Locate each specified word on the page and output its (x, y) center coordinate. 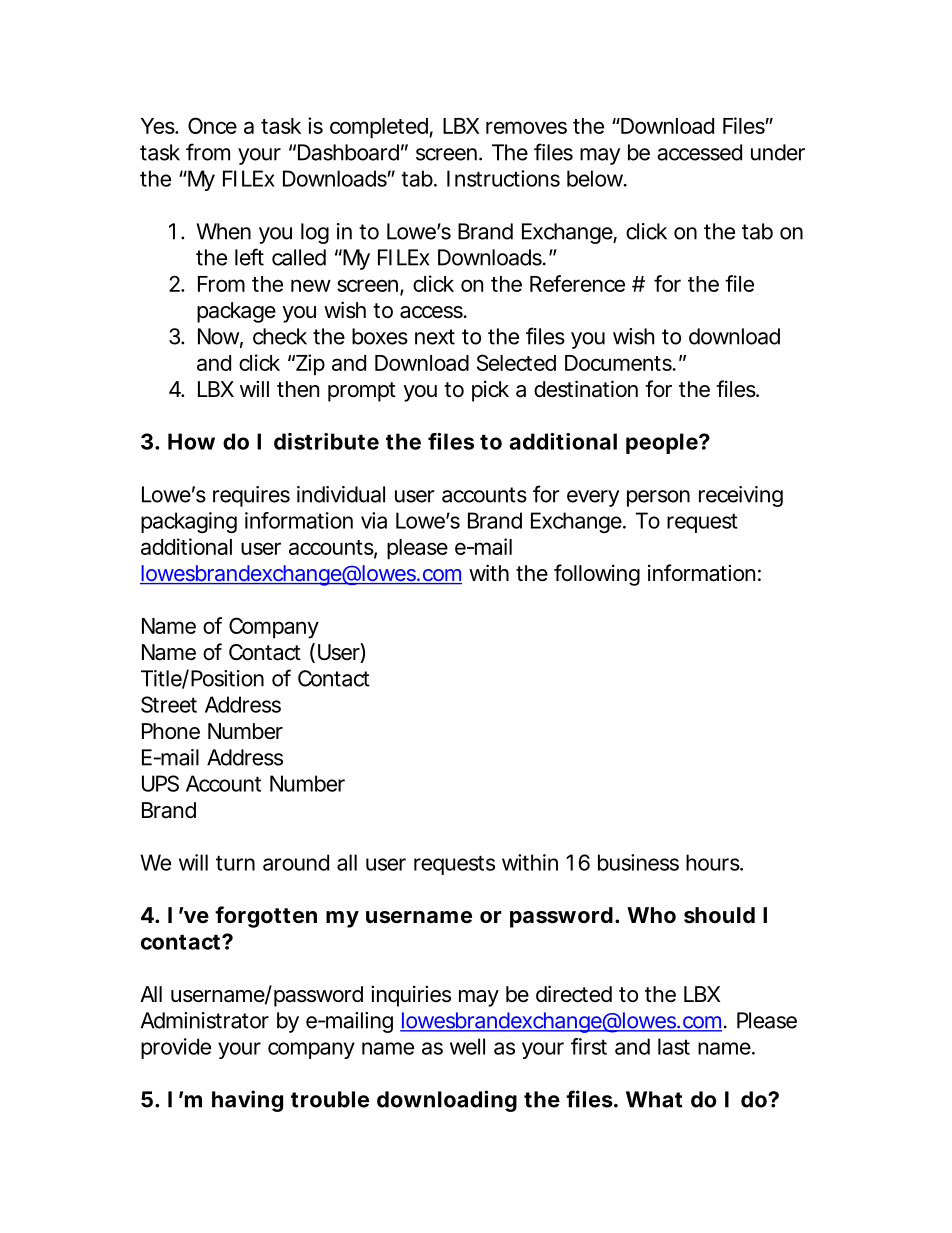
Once (212, 125)
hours (714, 862)
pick (490, 391)
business (638, 862)
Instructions (503, 178)
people (662, 443)
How (191, 441)
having (247, 1101)
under (778, 152)
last (674, 1046)
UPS (160, 783)
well (467, 1046)
